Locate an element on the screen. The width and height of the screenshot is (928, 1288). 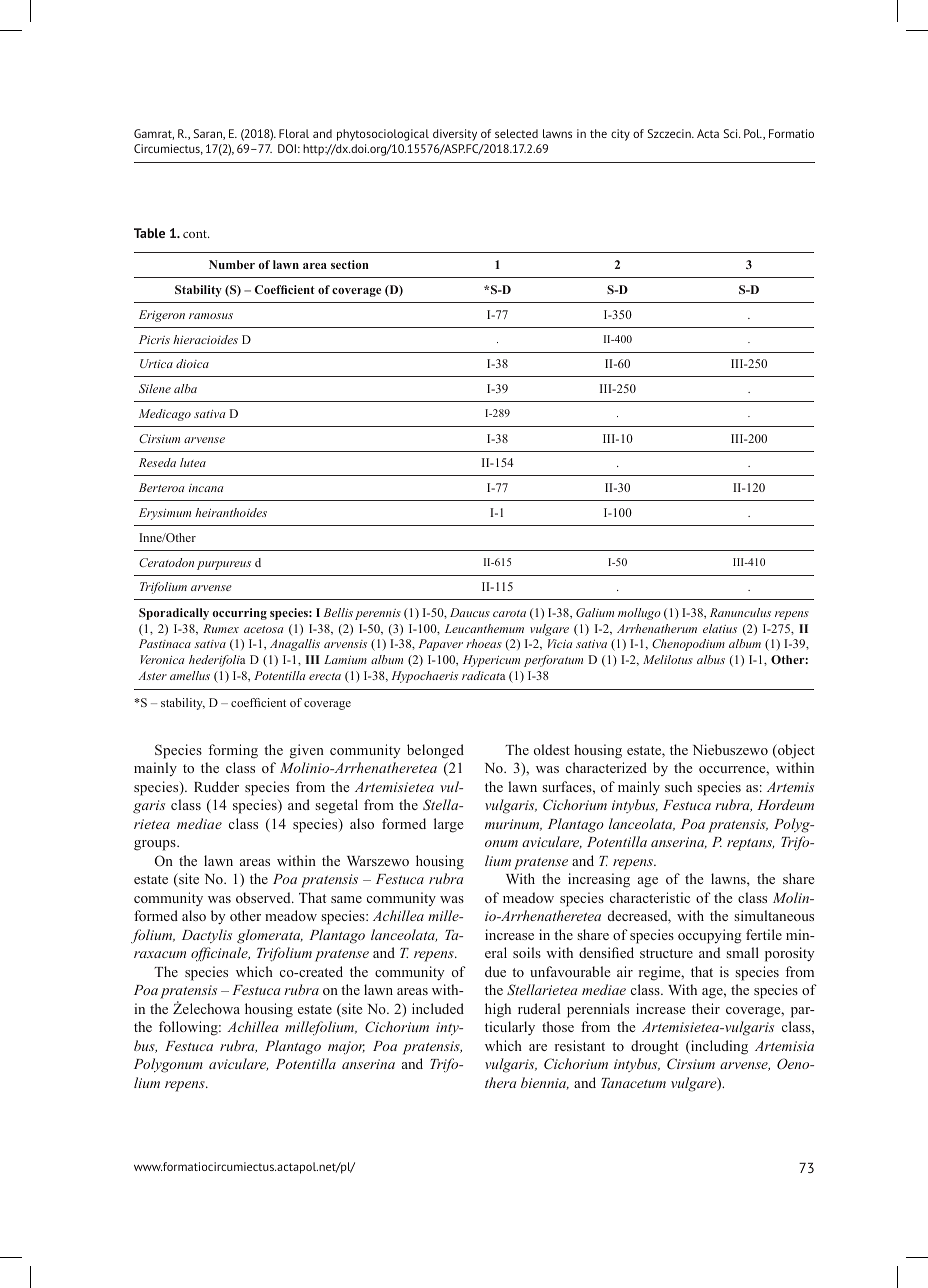
carota is located at coordinates (509, 613).
